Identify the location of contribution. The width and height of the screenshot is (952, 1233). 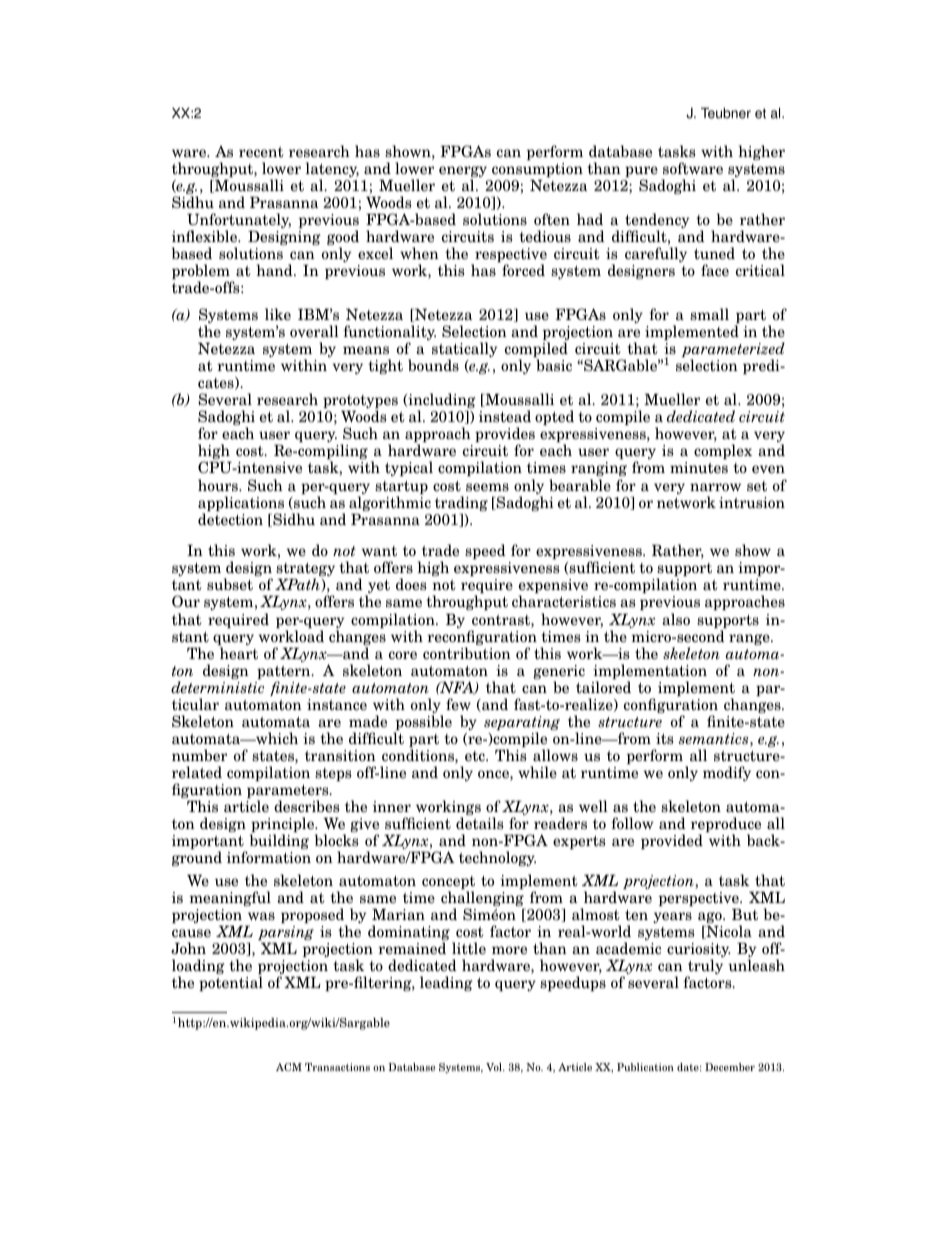
(467, 653).
